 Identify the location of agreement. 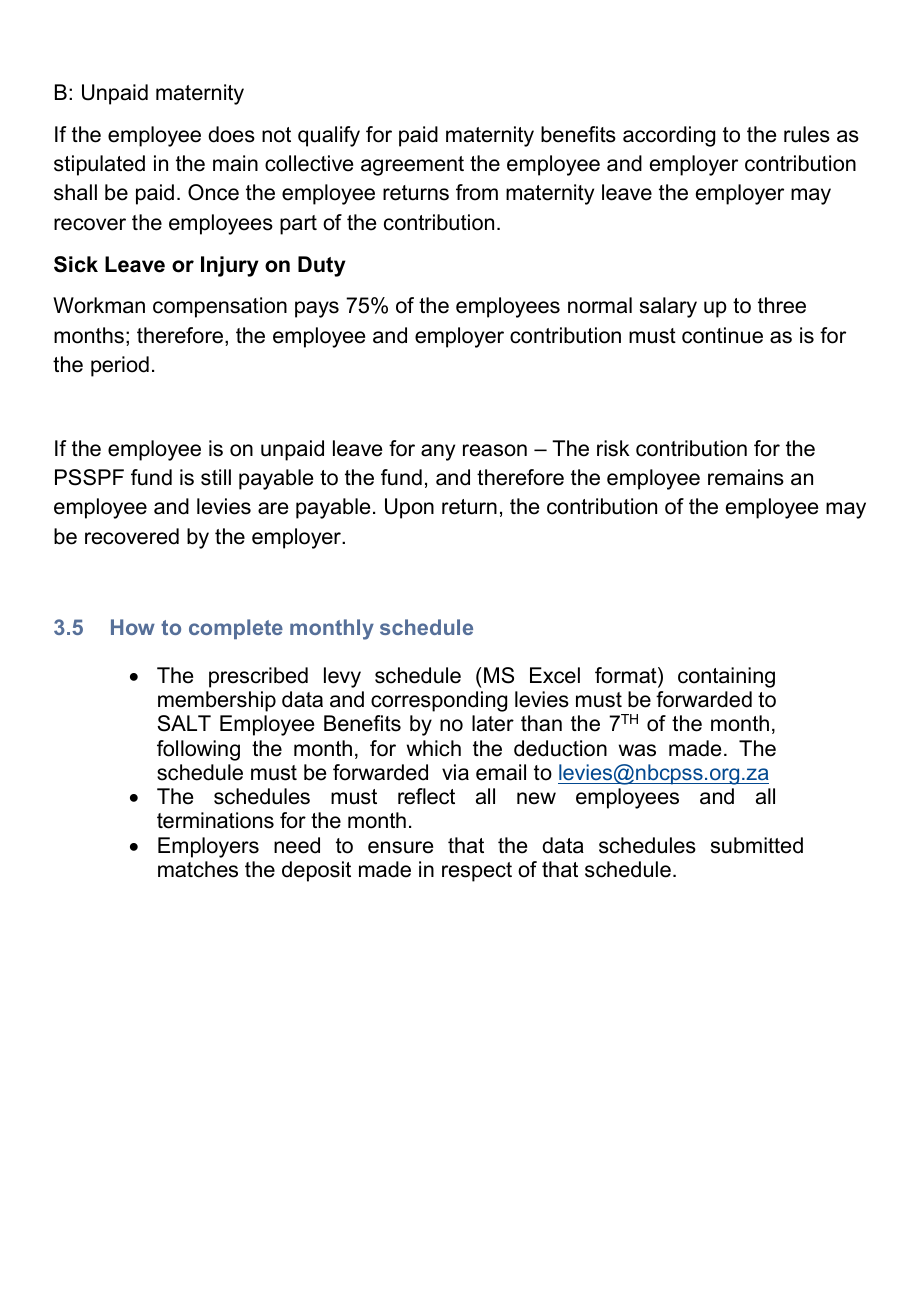
(412, 166).
